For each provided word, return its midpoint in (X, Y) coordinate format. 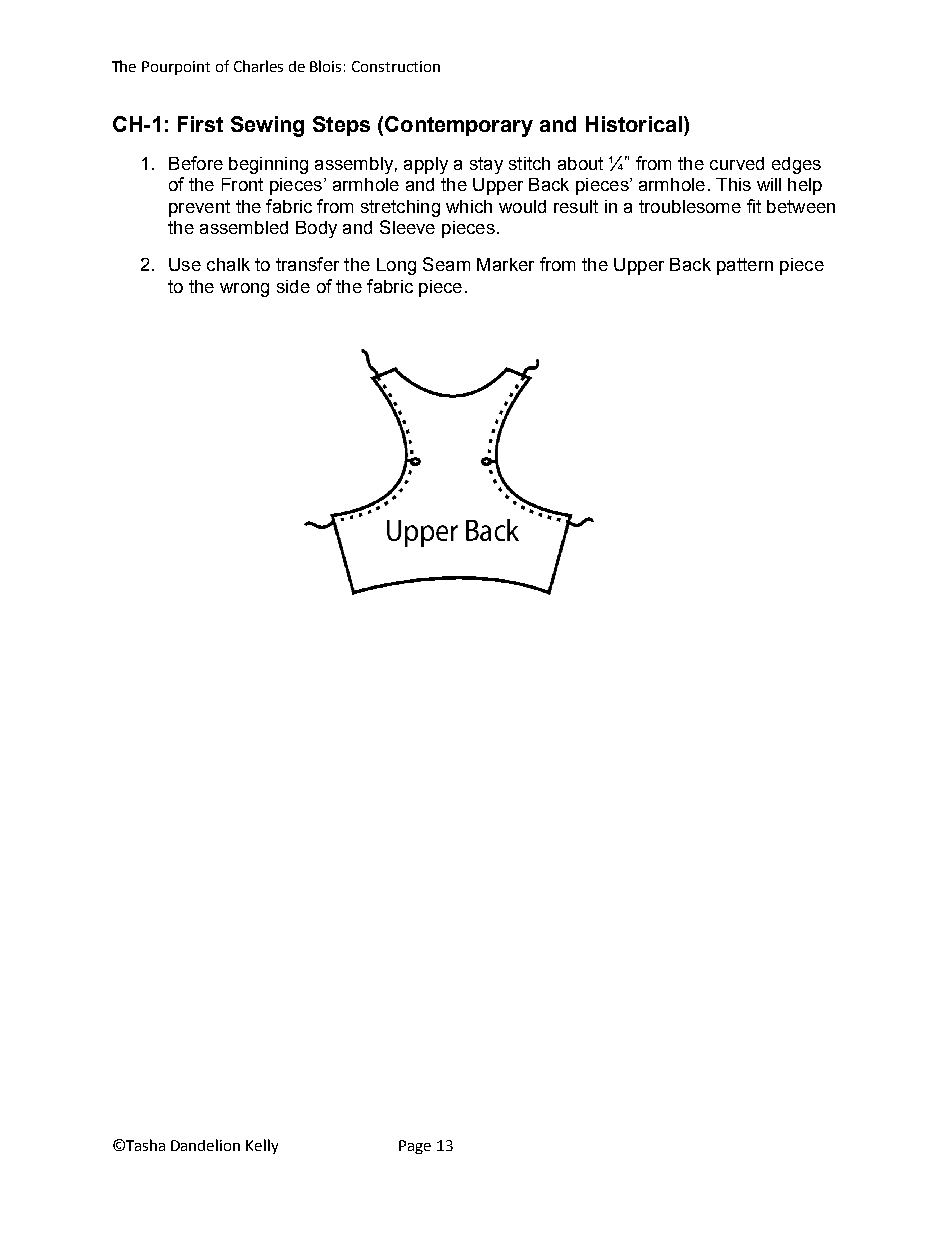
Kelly (262, 1146)
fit (754, 206)
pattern (745, 266)
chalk (228, 264)
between (801, 206)
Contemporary (459, 126)
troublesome (690, 206)
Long (396, 266)
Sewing (267, 126)
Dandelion (205, 1145)
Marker (505, 264)
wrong (244, 290)
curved (737, 163)
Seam (446, 264)
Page (415, 1147)
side (293, 286)
